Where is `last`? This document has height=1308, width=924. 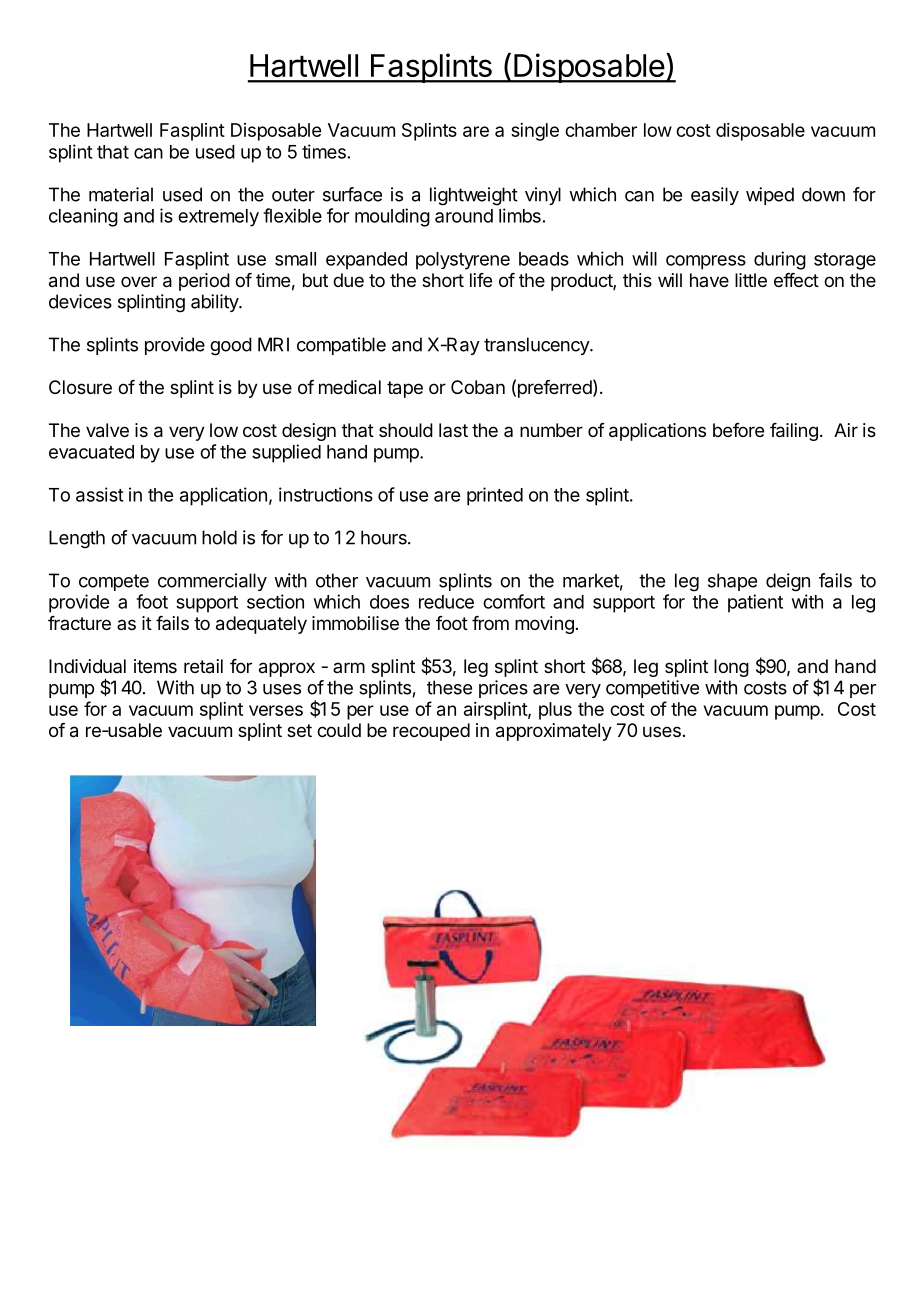
last is located at coordinates (453, 430).
